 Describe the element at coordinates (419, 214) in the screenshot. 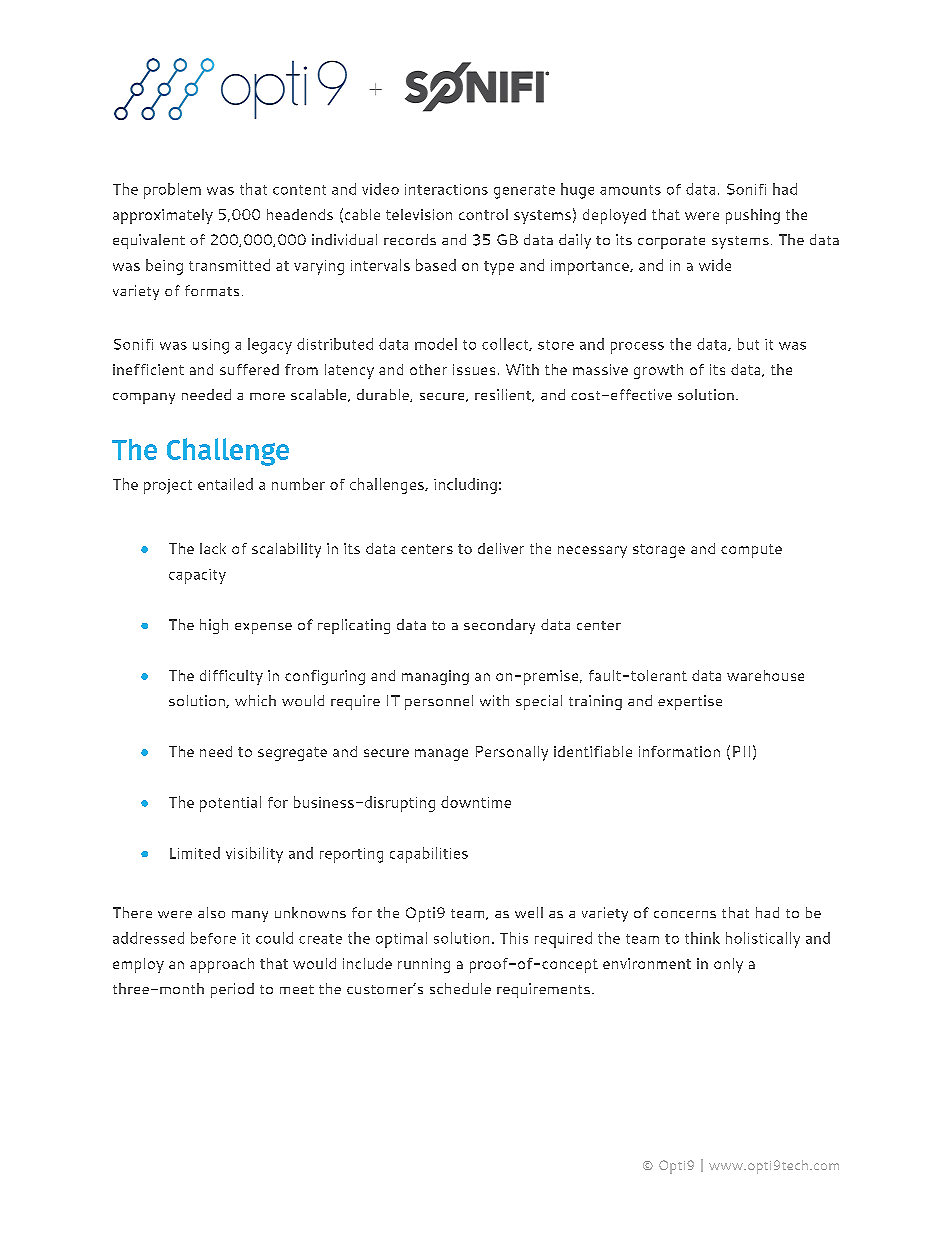

I see `television` at that location.
